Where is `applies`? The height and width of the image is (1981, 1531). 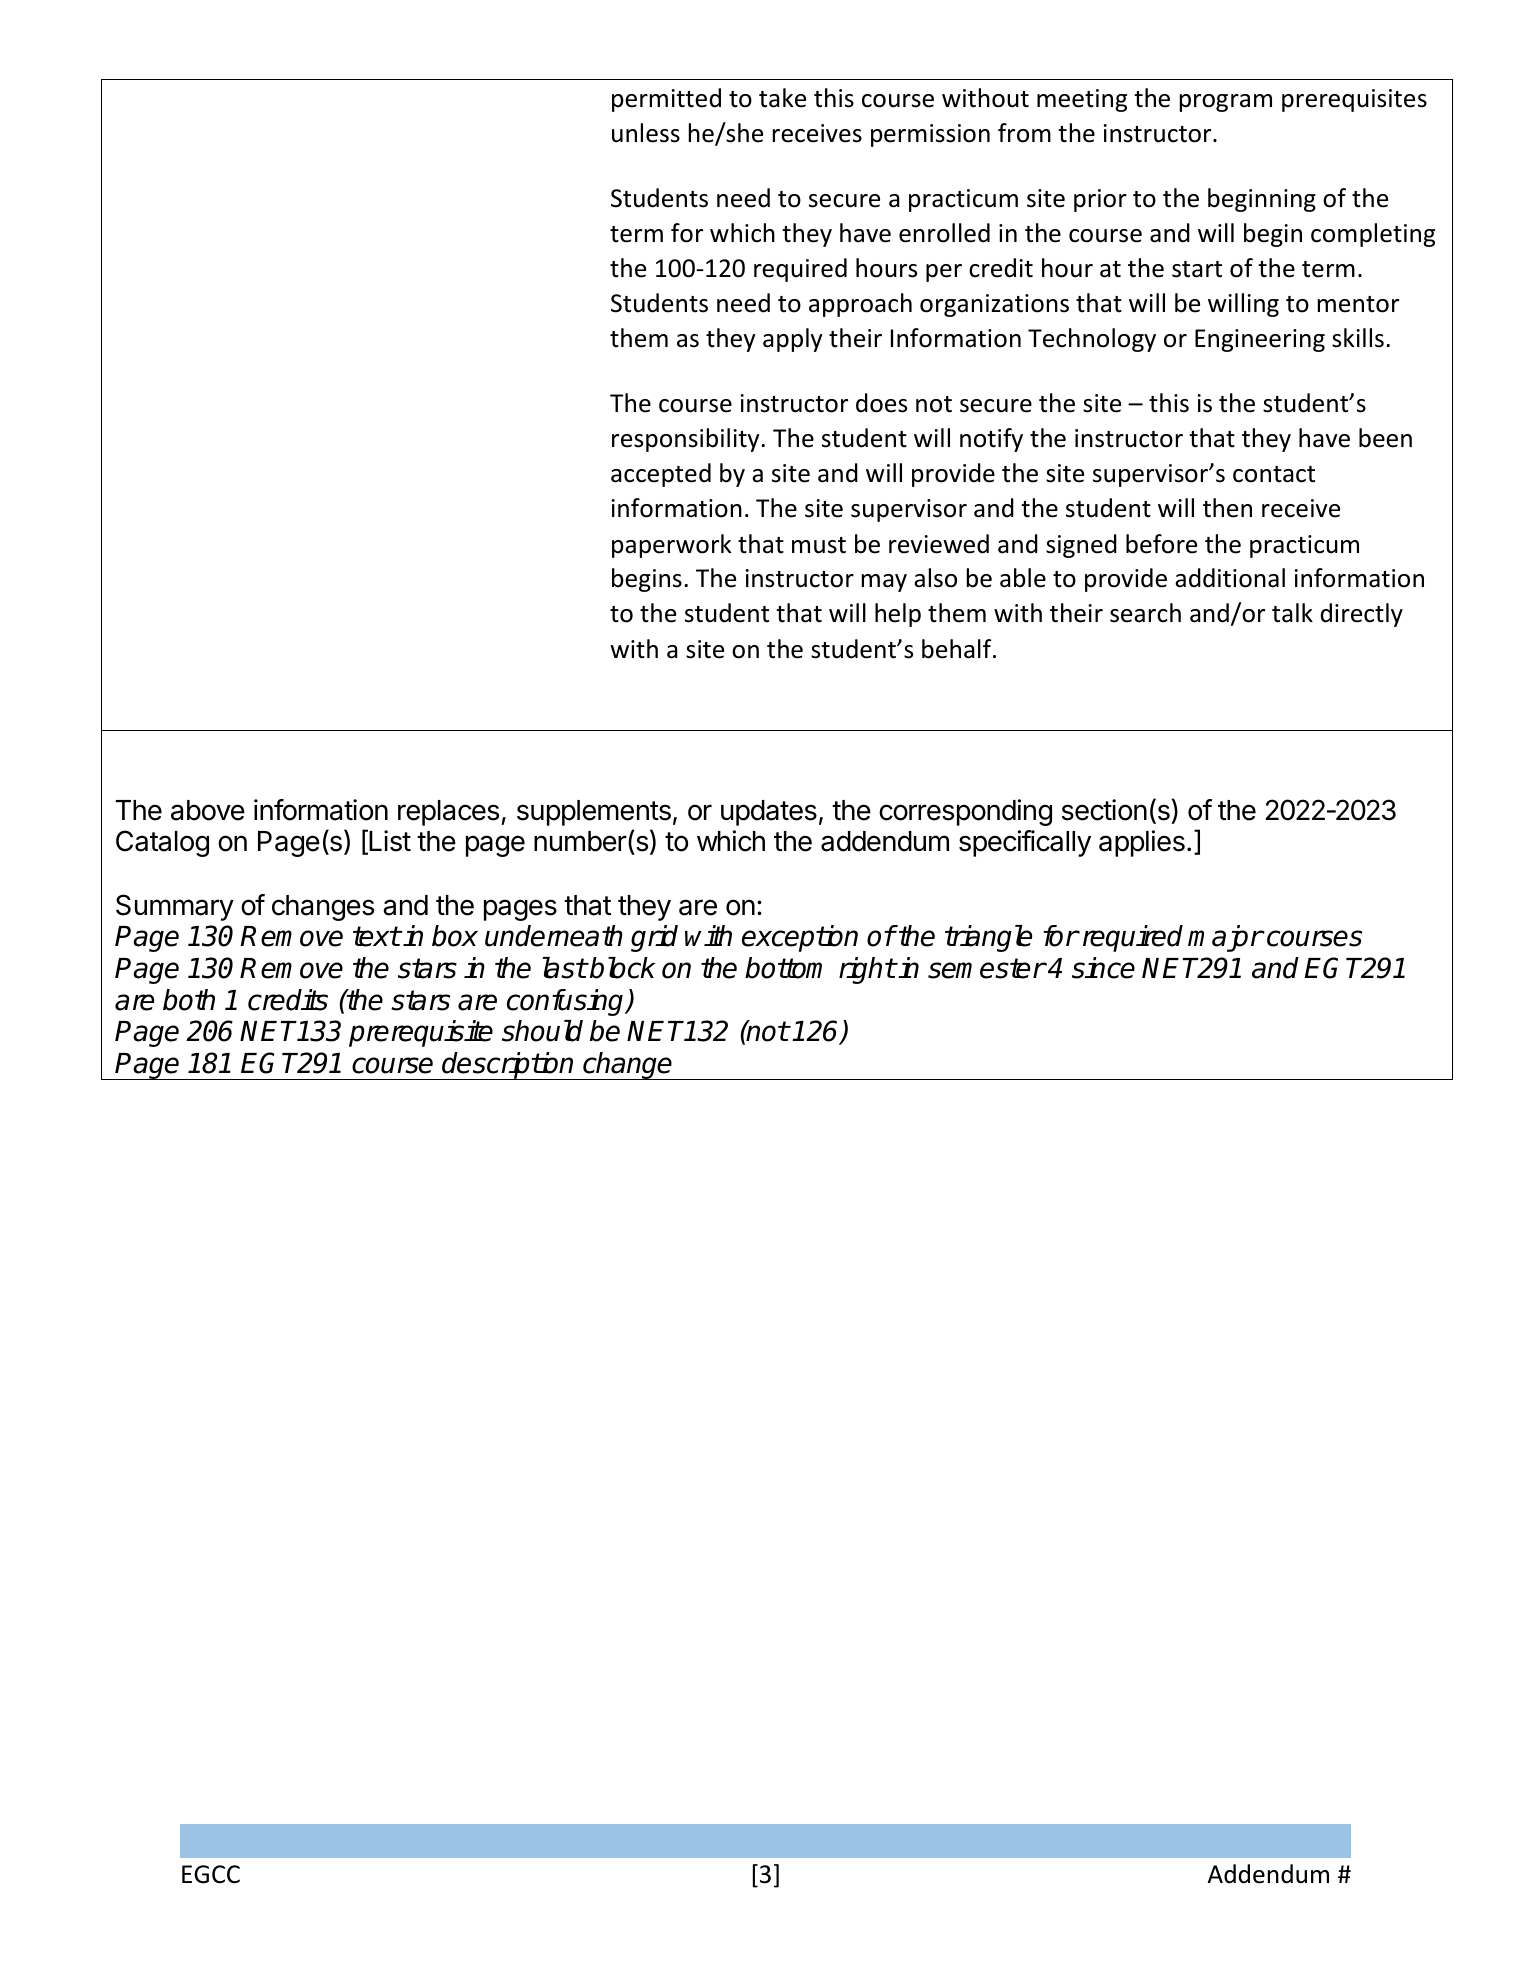
applies is located at coordinates (1142, 843).
